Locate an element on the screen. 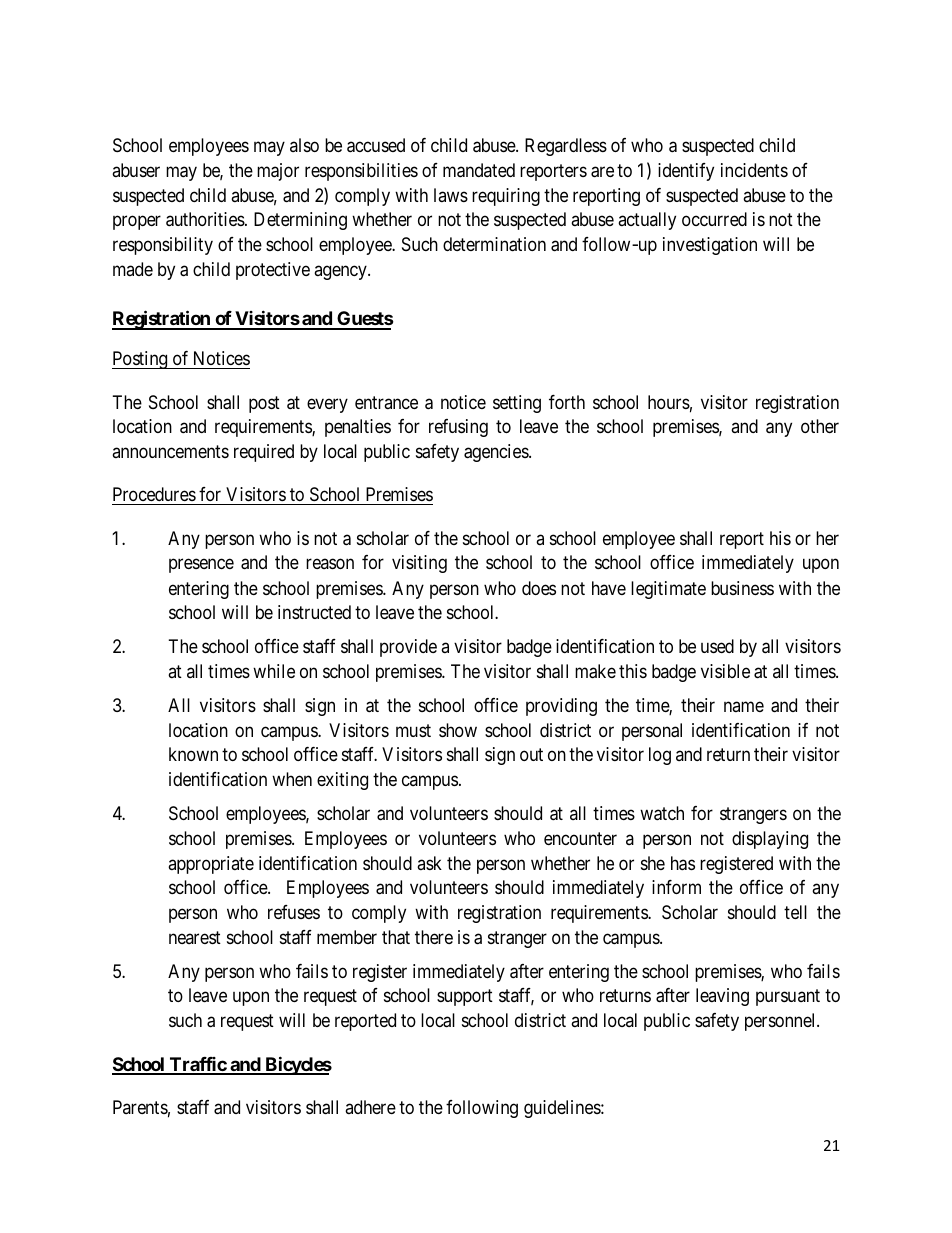  mandated is located at coordinates (479, 170).
